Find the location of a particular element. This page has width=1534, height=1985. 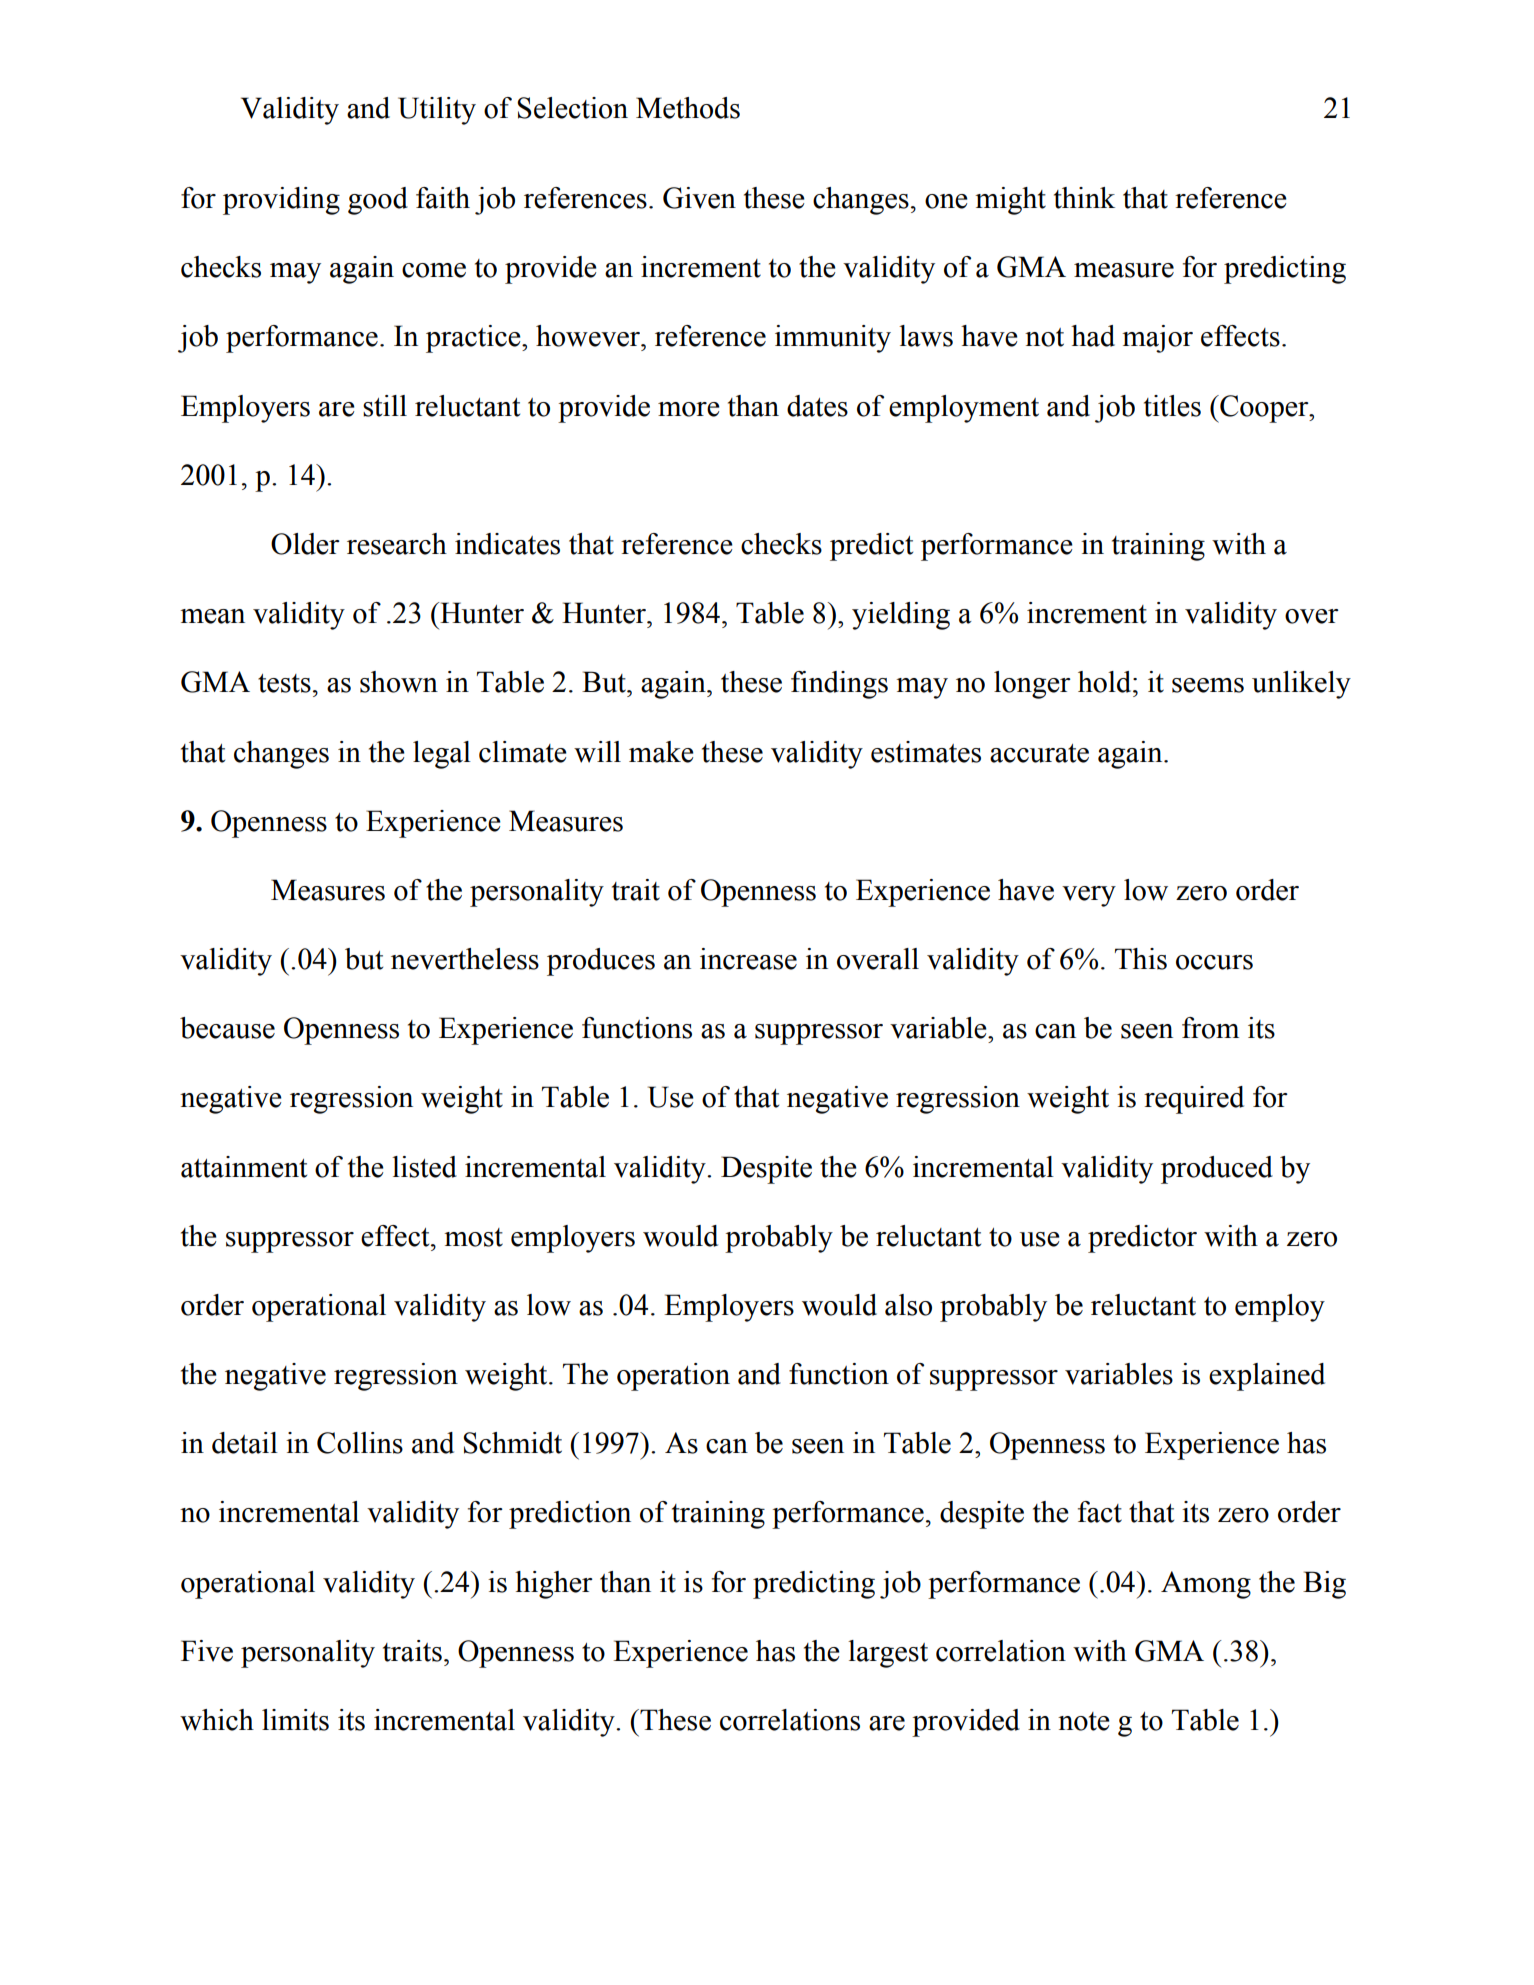

increase is located at coordinates (748, 959).
